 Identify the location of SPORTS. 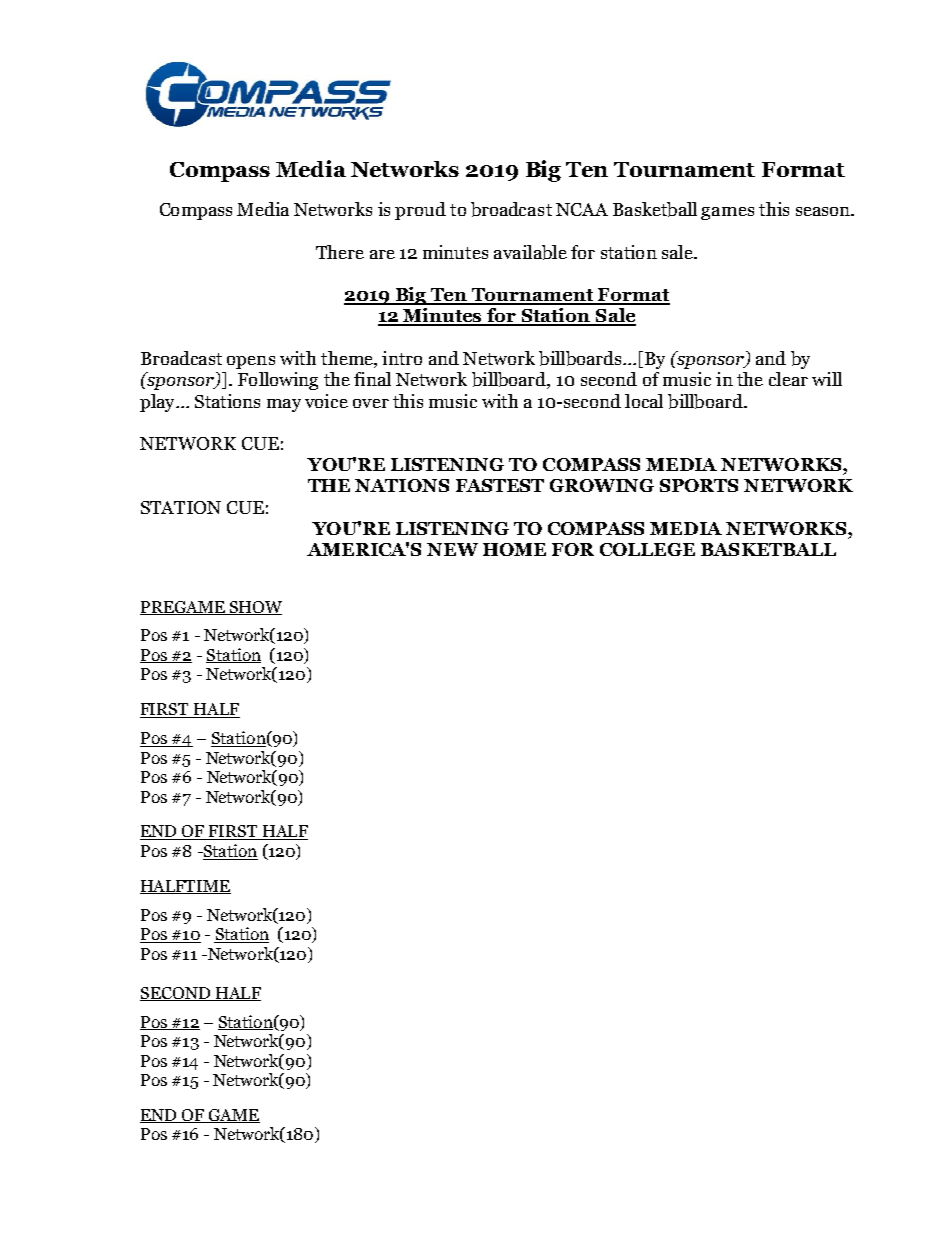
(699, 485).
